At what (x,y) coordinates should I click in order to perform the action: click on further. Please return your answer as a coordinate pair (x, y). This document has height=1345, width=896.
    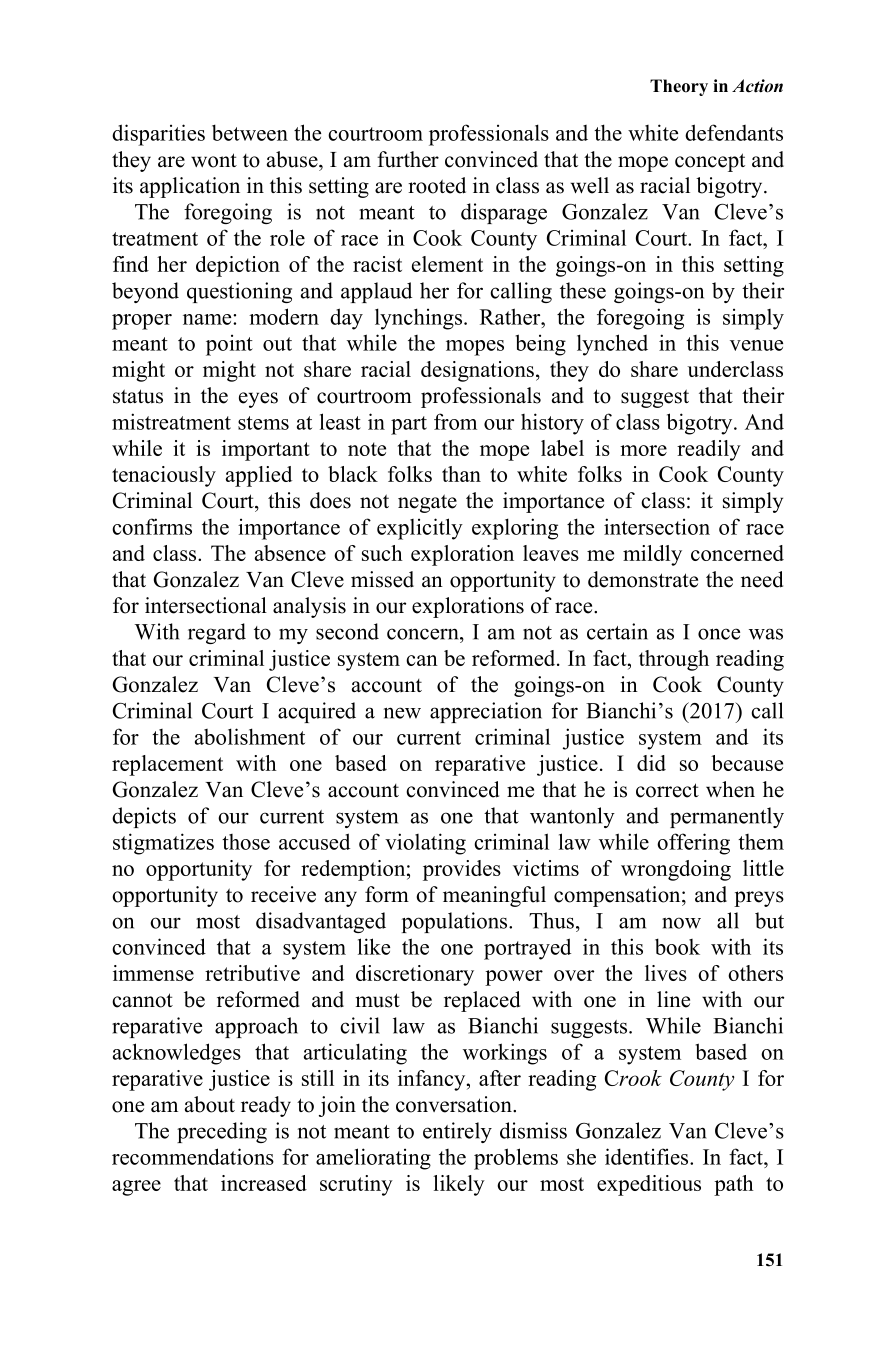
    Looking at the image, I should click on (408, 159).
